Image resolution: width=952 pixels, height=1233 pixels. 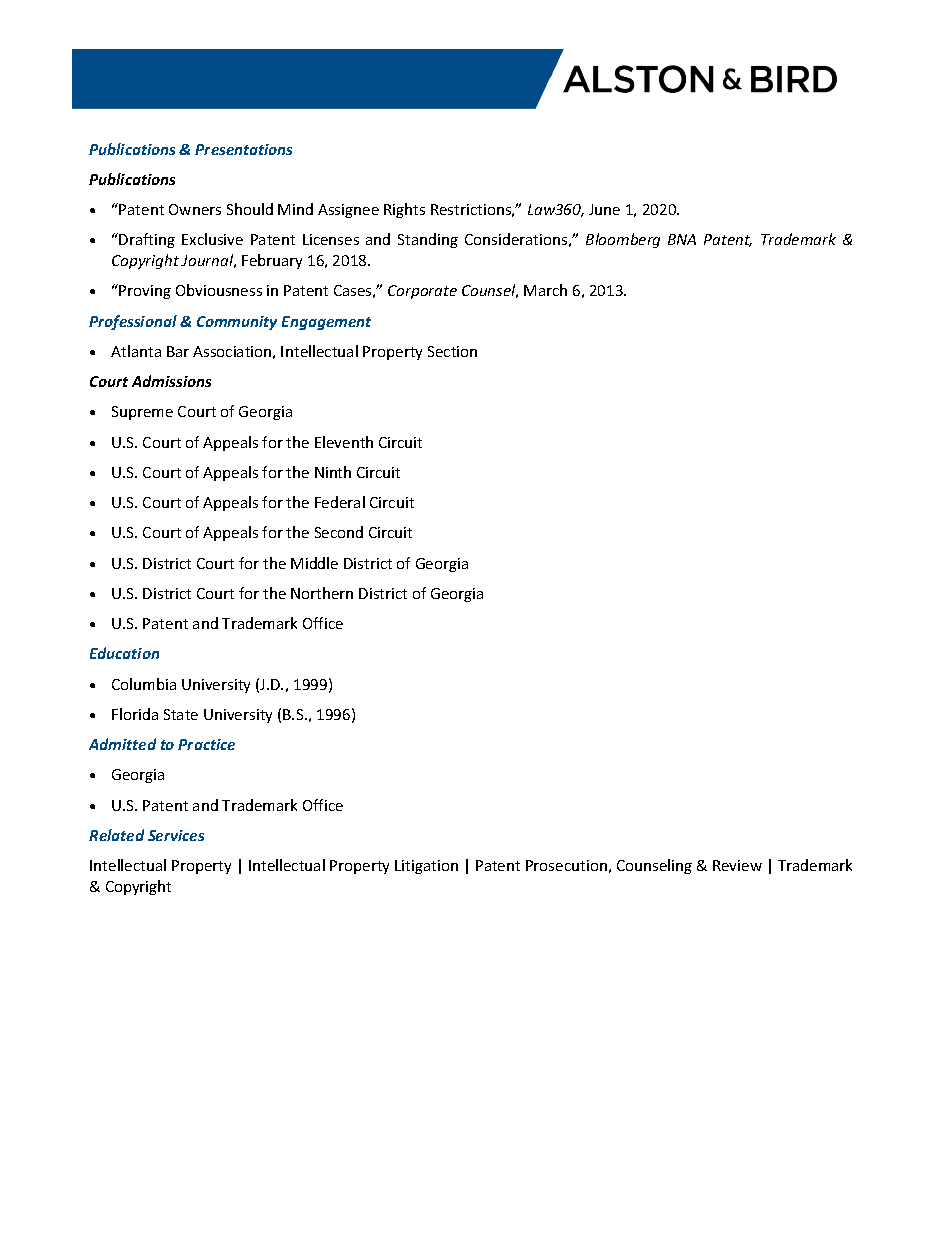 I want to click on Northern, so click(x=322, y=593).
